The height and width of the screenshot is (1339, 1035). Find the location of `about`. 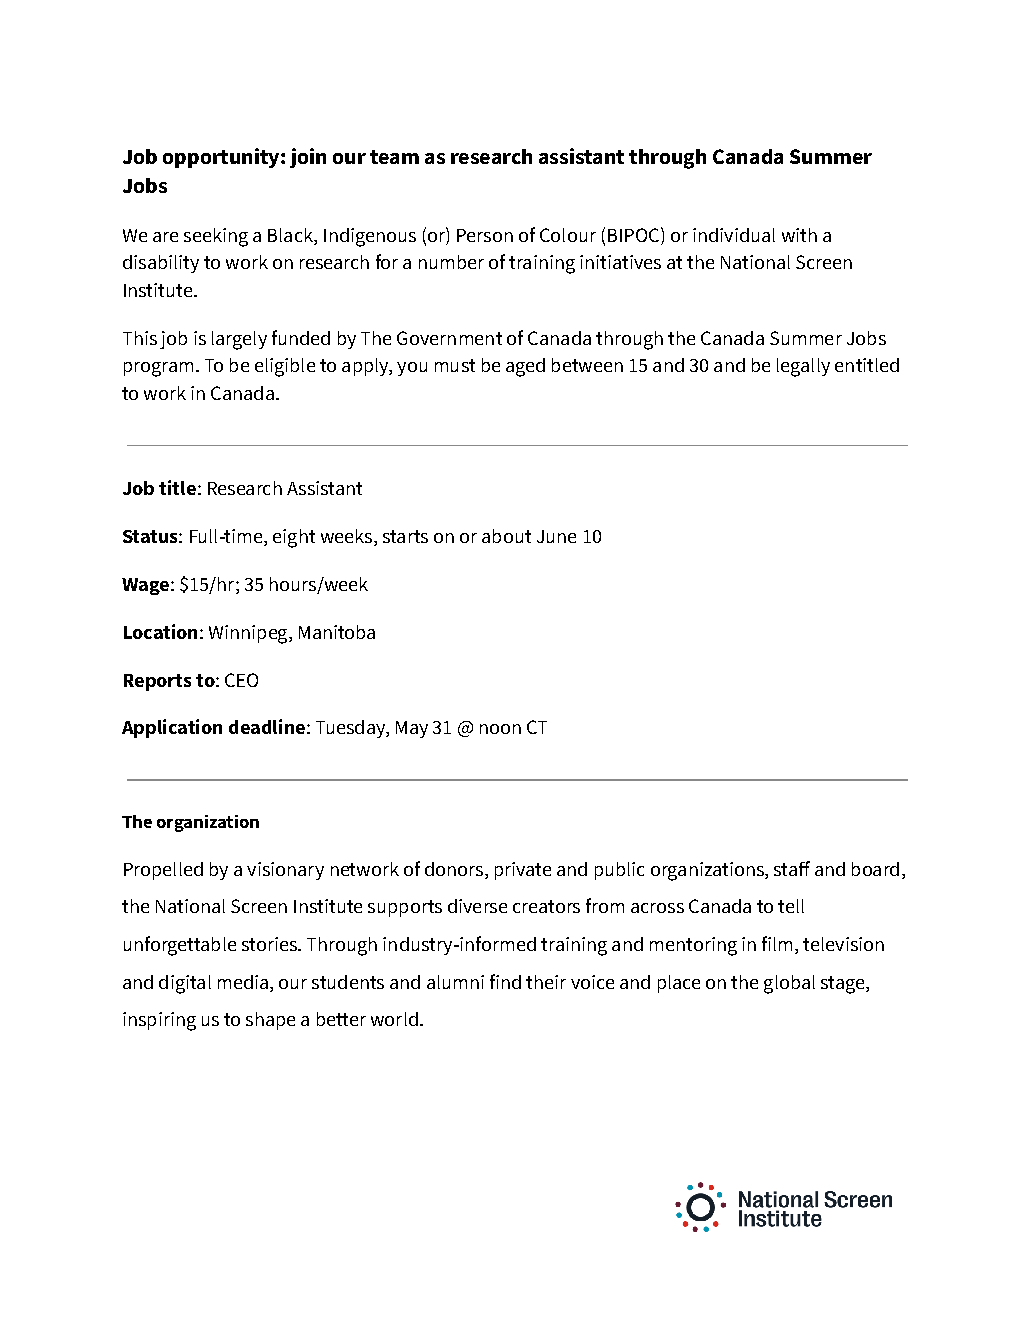

about is located at coordinates (506, 536).
